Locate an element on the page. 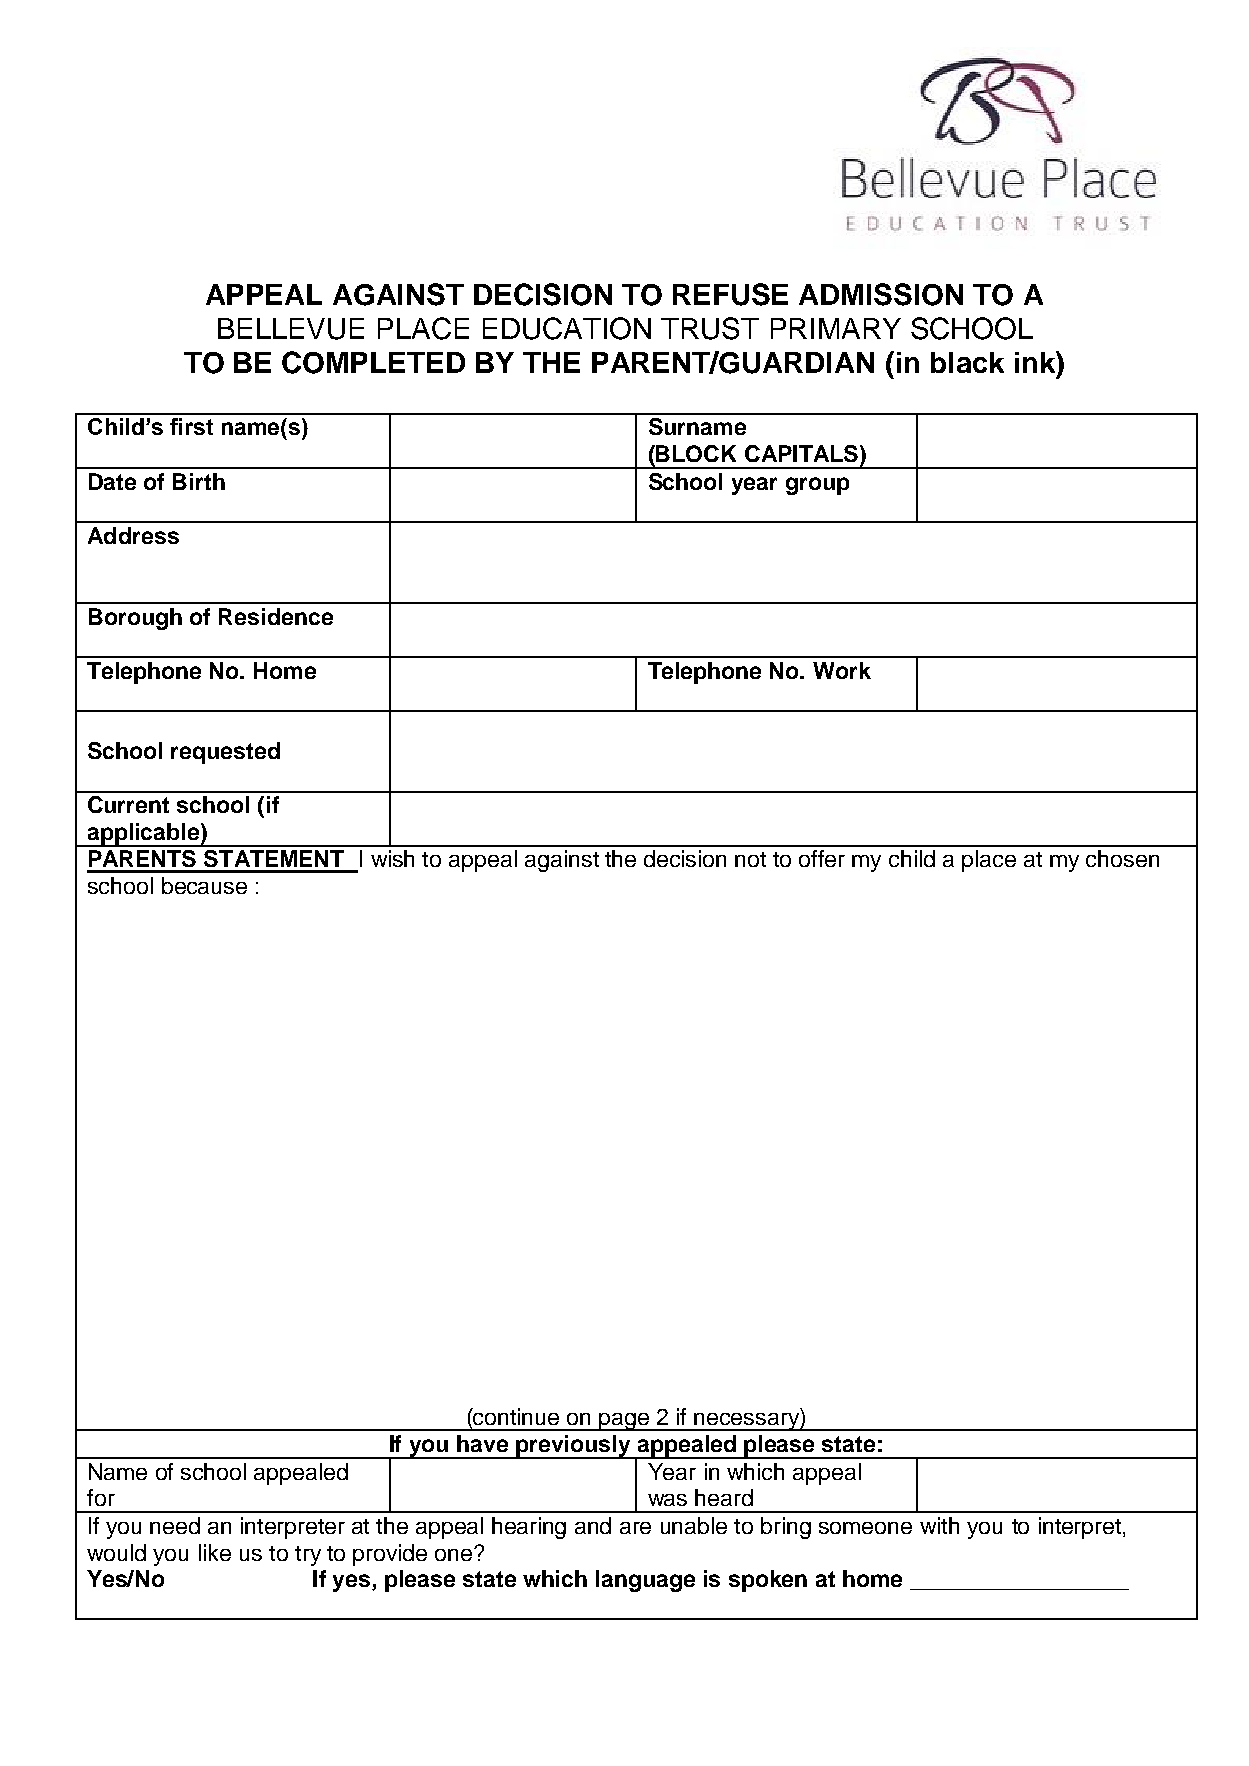  chosen is located at coordinates (1122, 858).
